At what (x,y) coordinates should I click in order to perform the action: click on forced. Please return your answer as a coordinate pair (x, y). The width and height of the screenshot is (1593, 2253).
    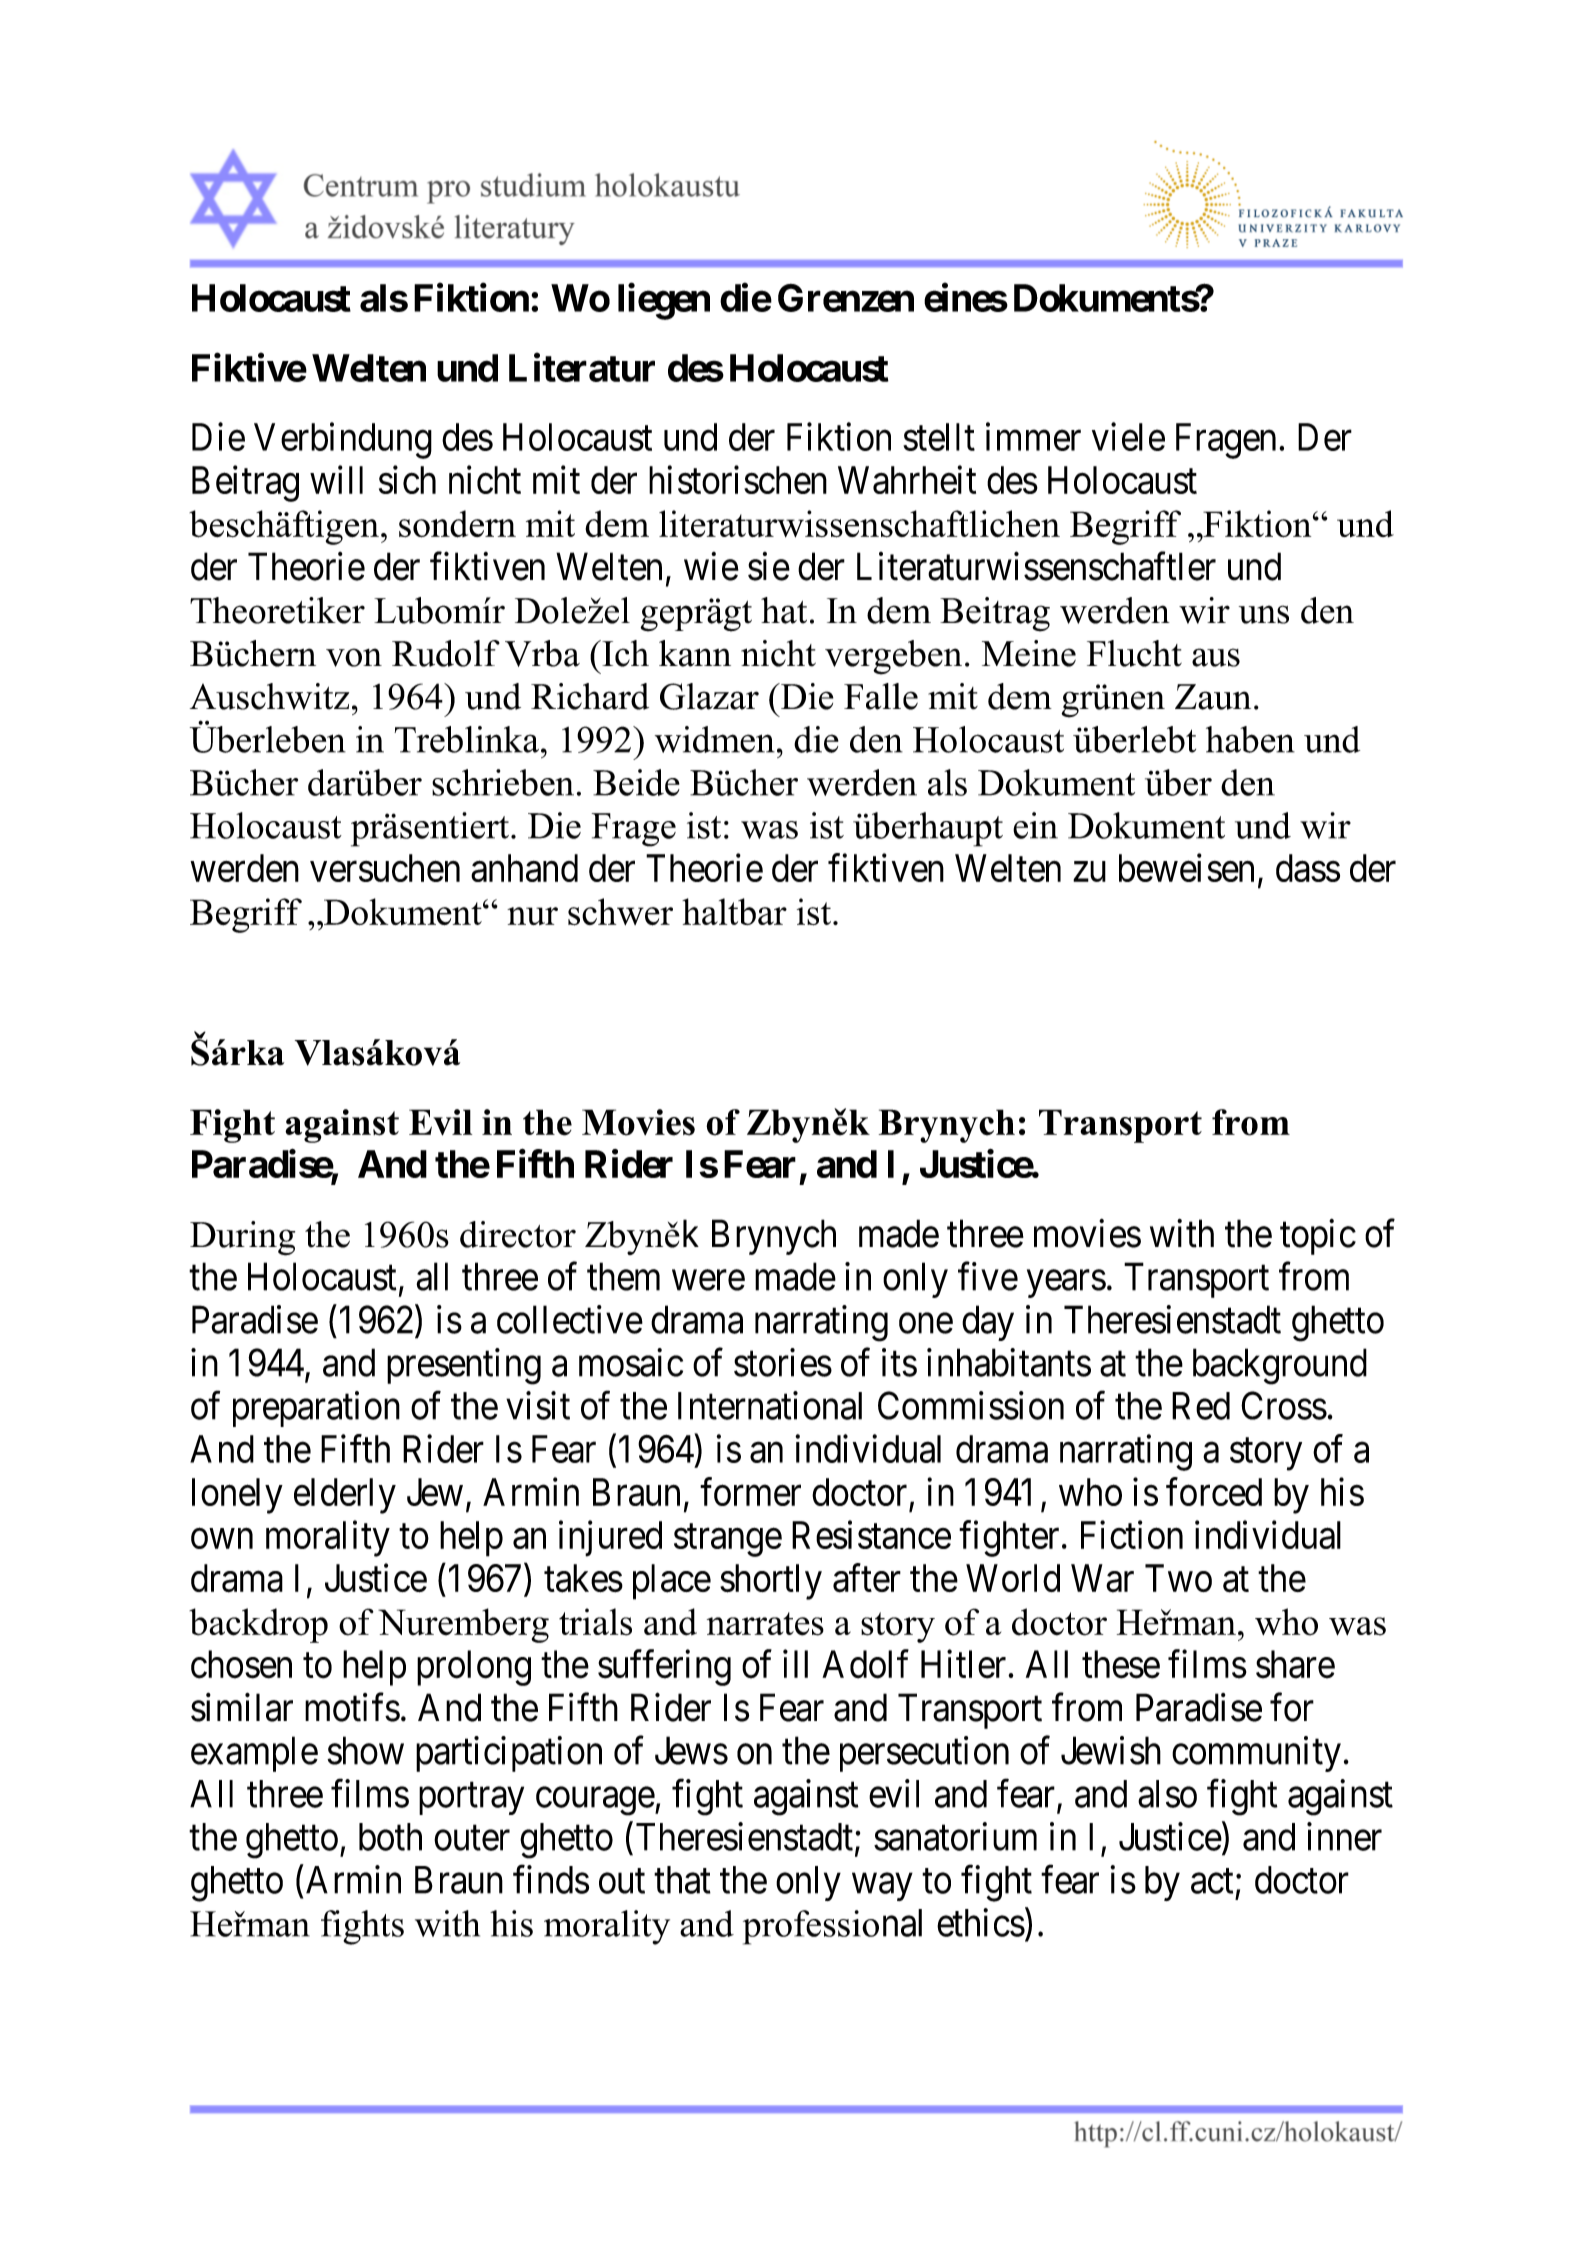
    Looking at the image, I should click on (1214, 1491).
